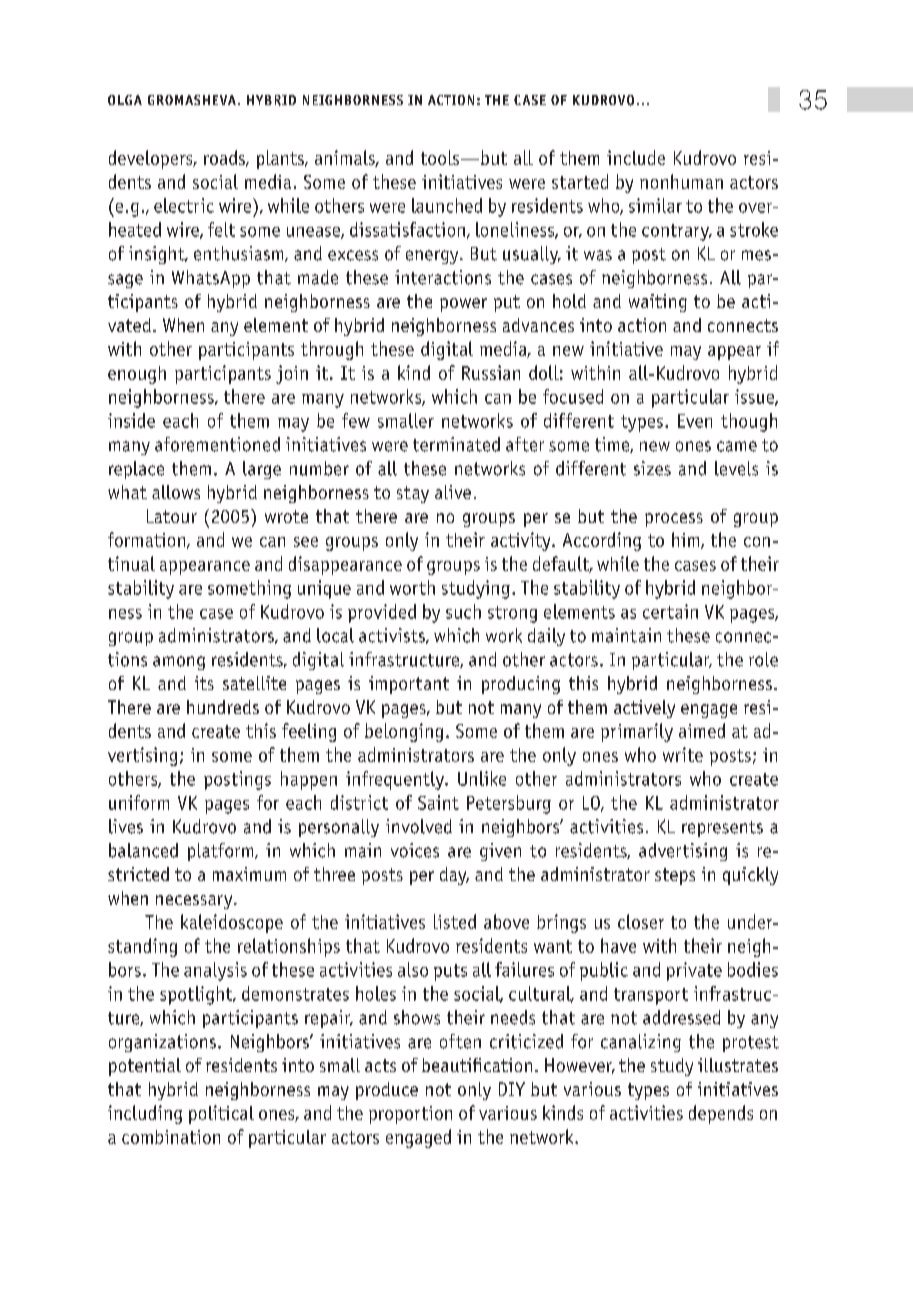 The image size is (913, 1316). I want to click on sizes, so click(652, 468).
